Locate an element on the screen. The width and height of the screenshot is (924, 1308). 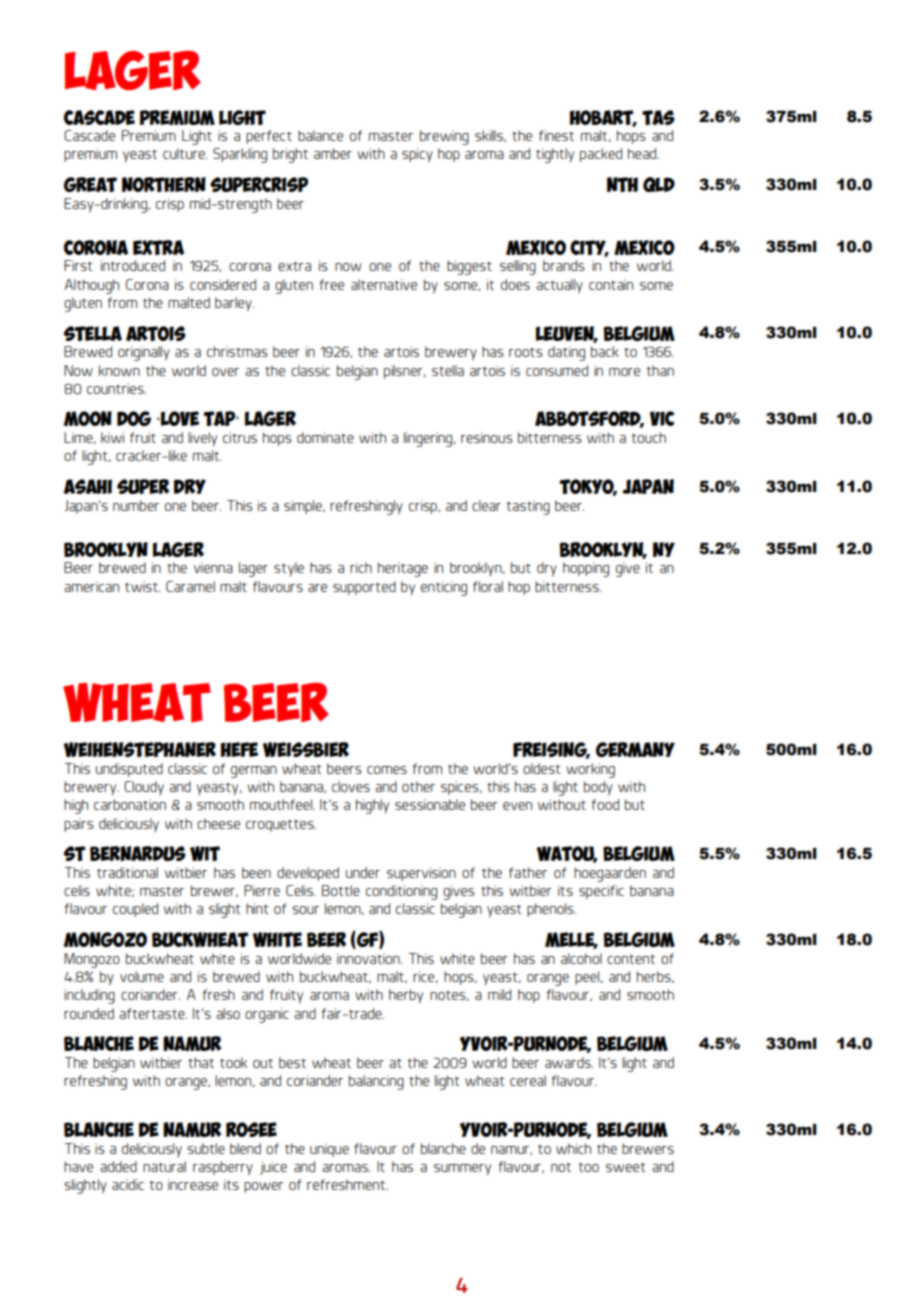
amber is located at coordinates (333, 153).
